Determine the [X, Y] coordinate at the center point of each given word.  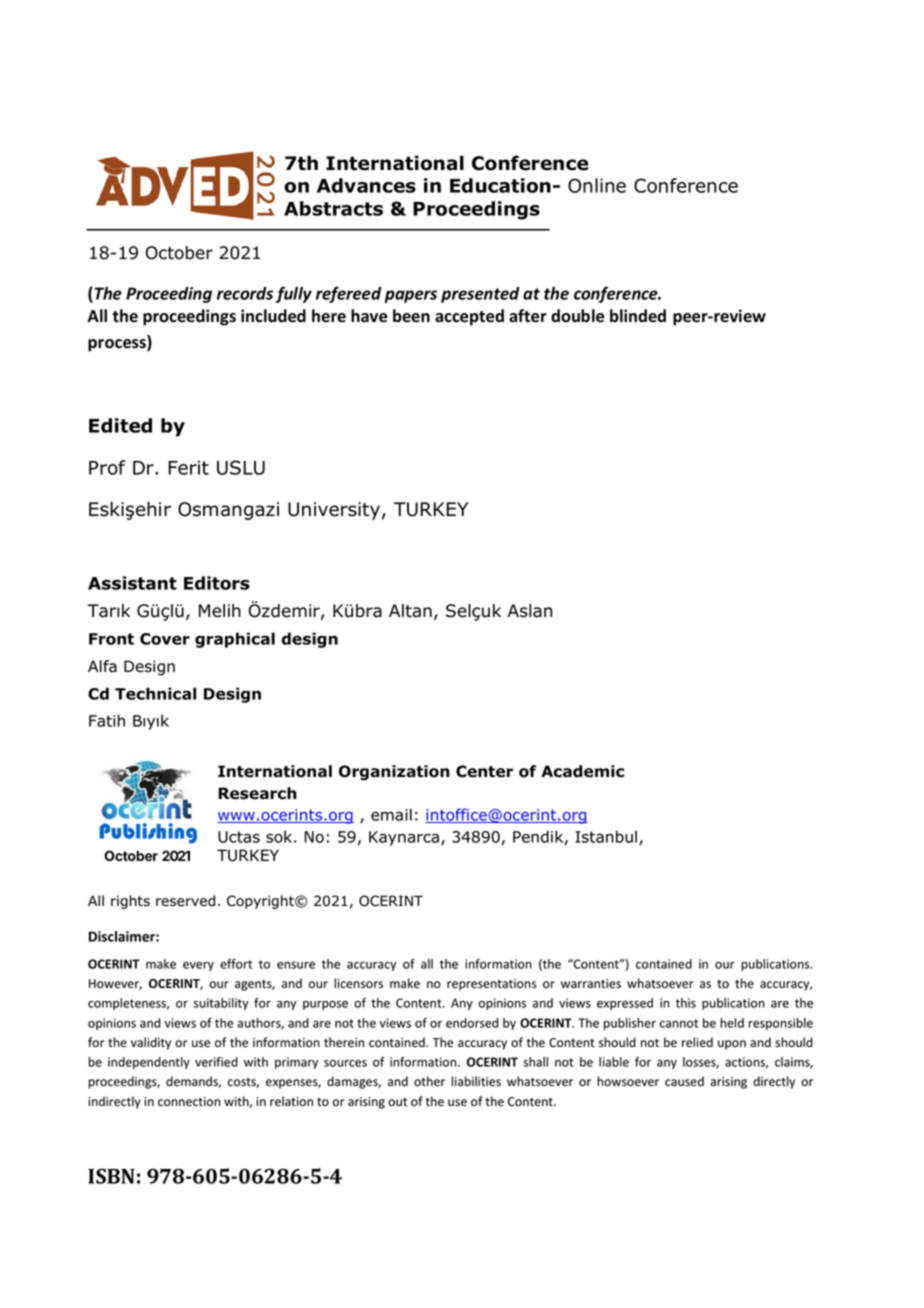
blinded [638, 316]
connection [189, 1102]
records [245, 293]
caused [684, 1081]
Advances [366, 185]
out [397, 1102]
